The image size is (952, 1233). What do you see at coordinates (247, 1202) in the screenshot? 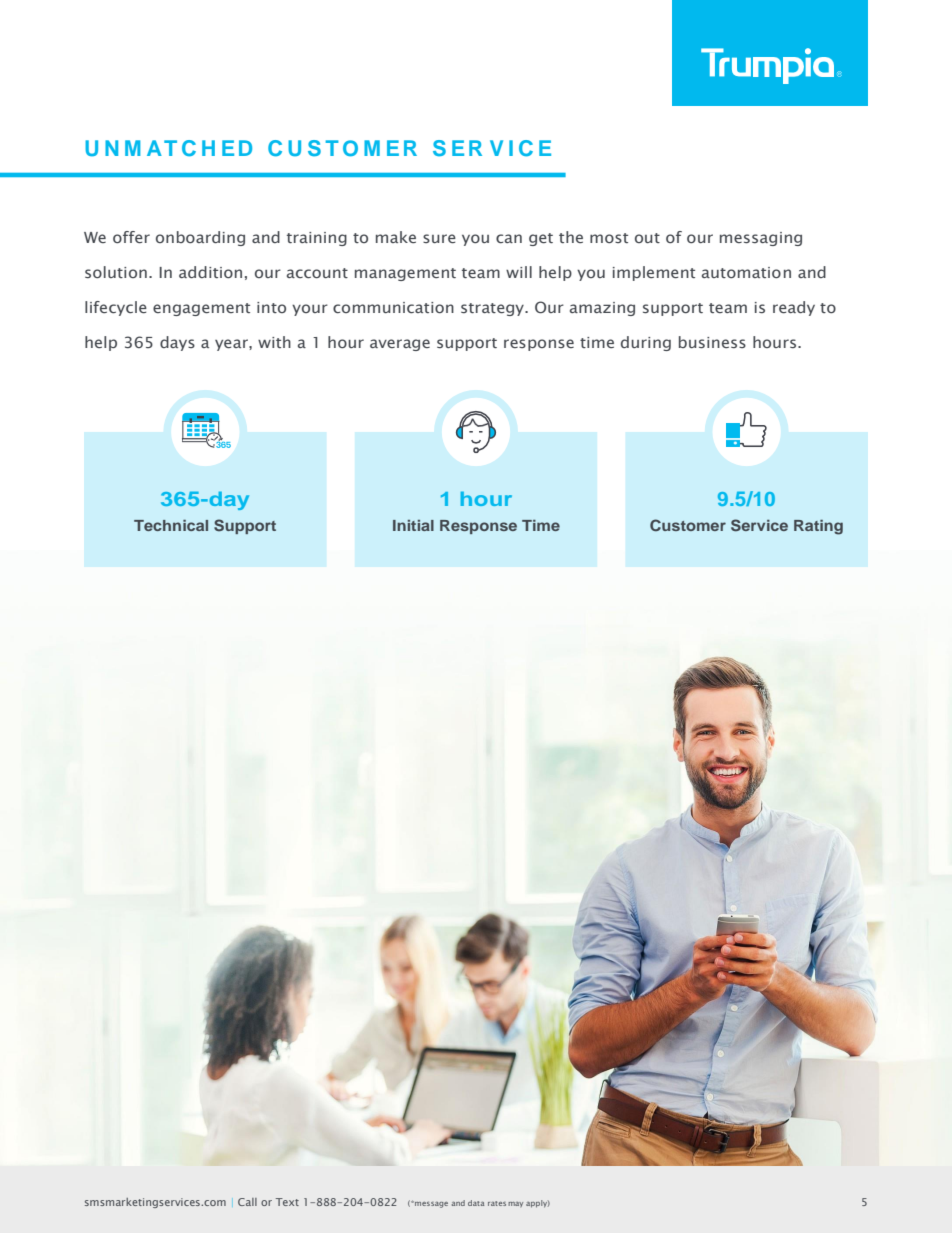
I see `Call` at bounding box center [247, 1202].
